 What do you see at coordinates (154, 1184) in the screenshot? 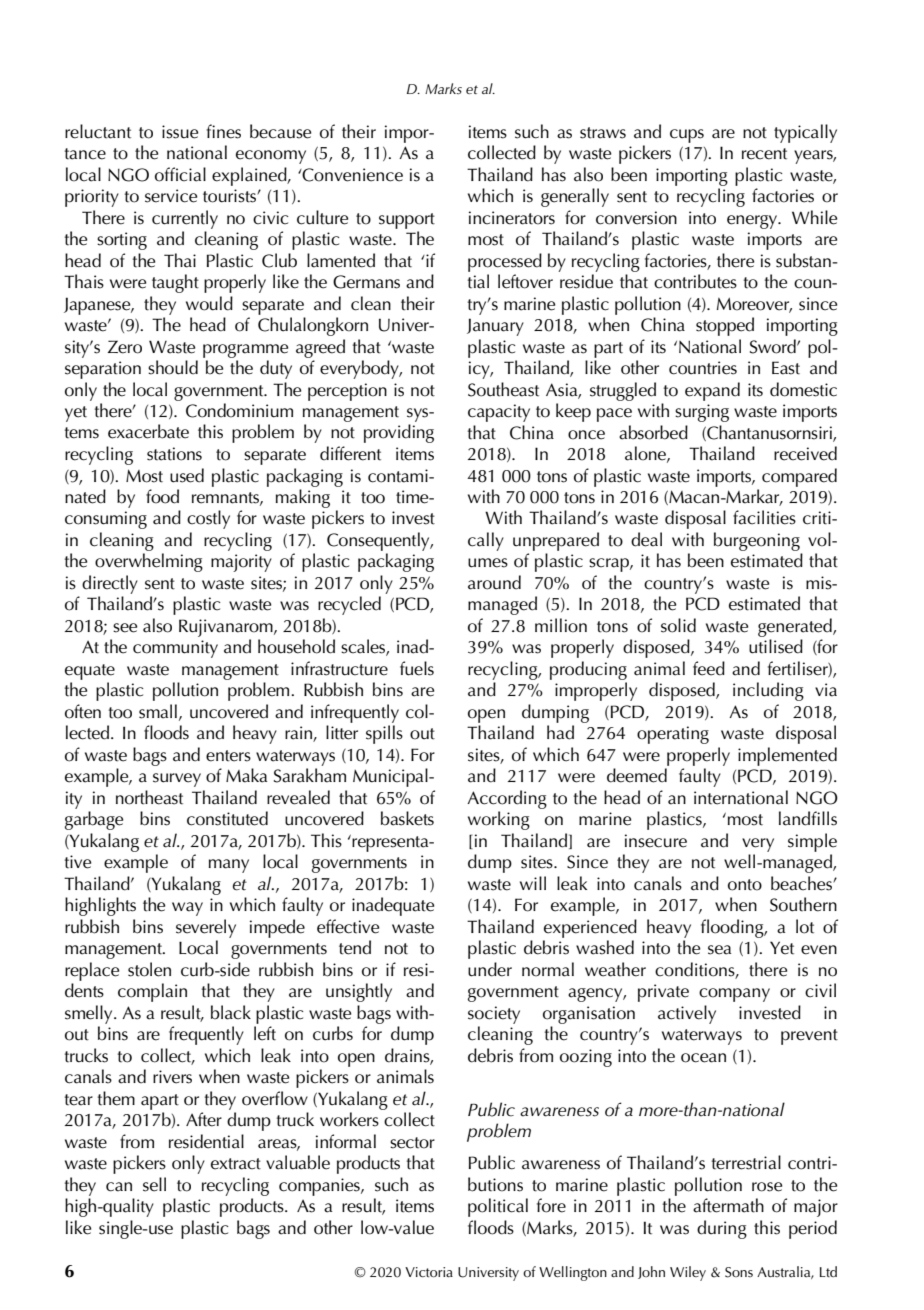
I see `sell` at bounding box center [154, 1184].
